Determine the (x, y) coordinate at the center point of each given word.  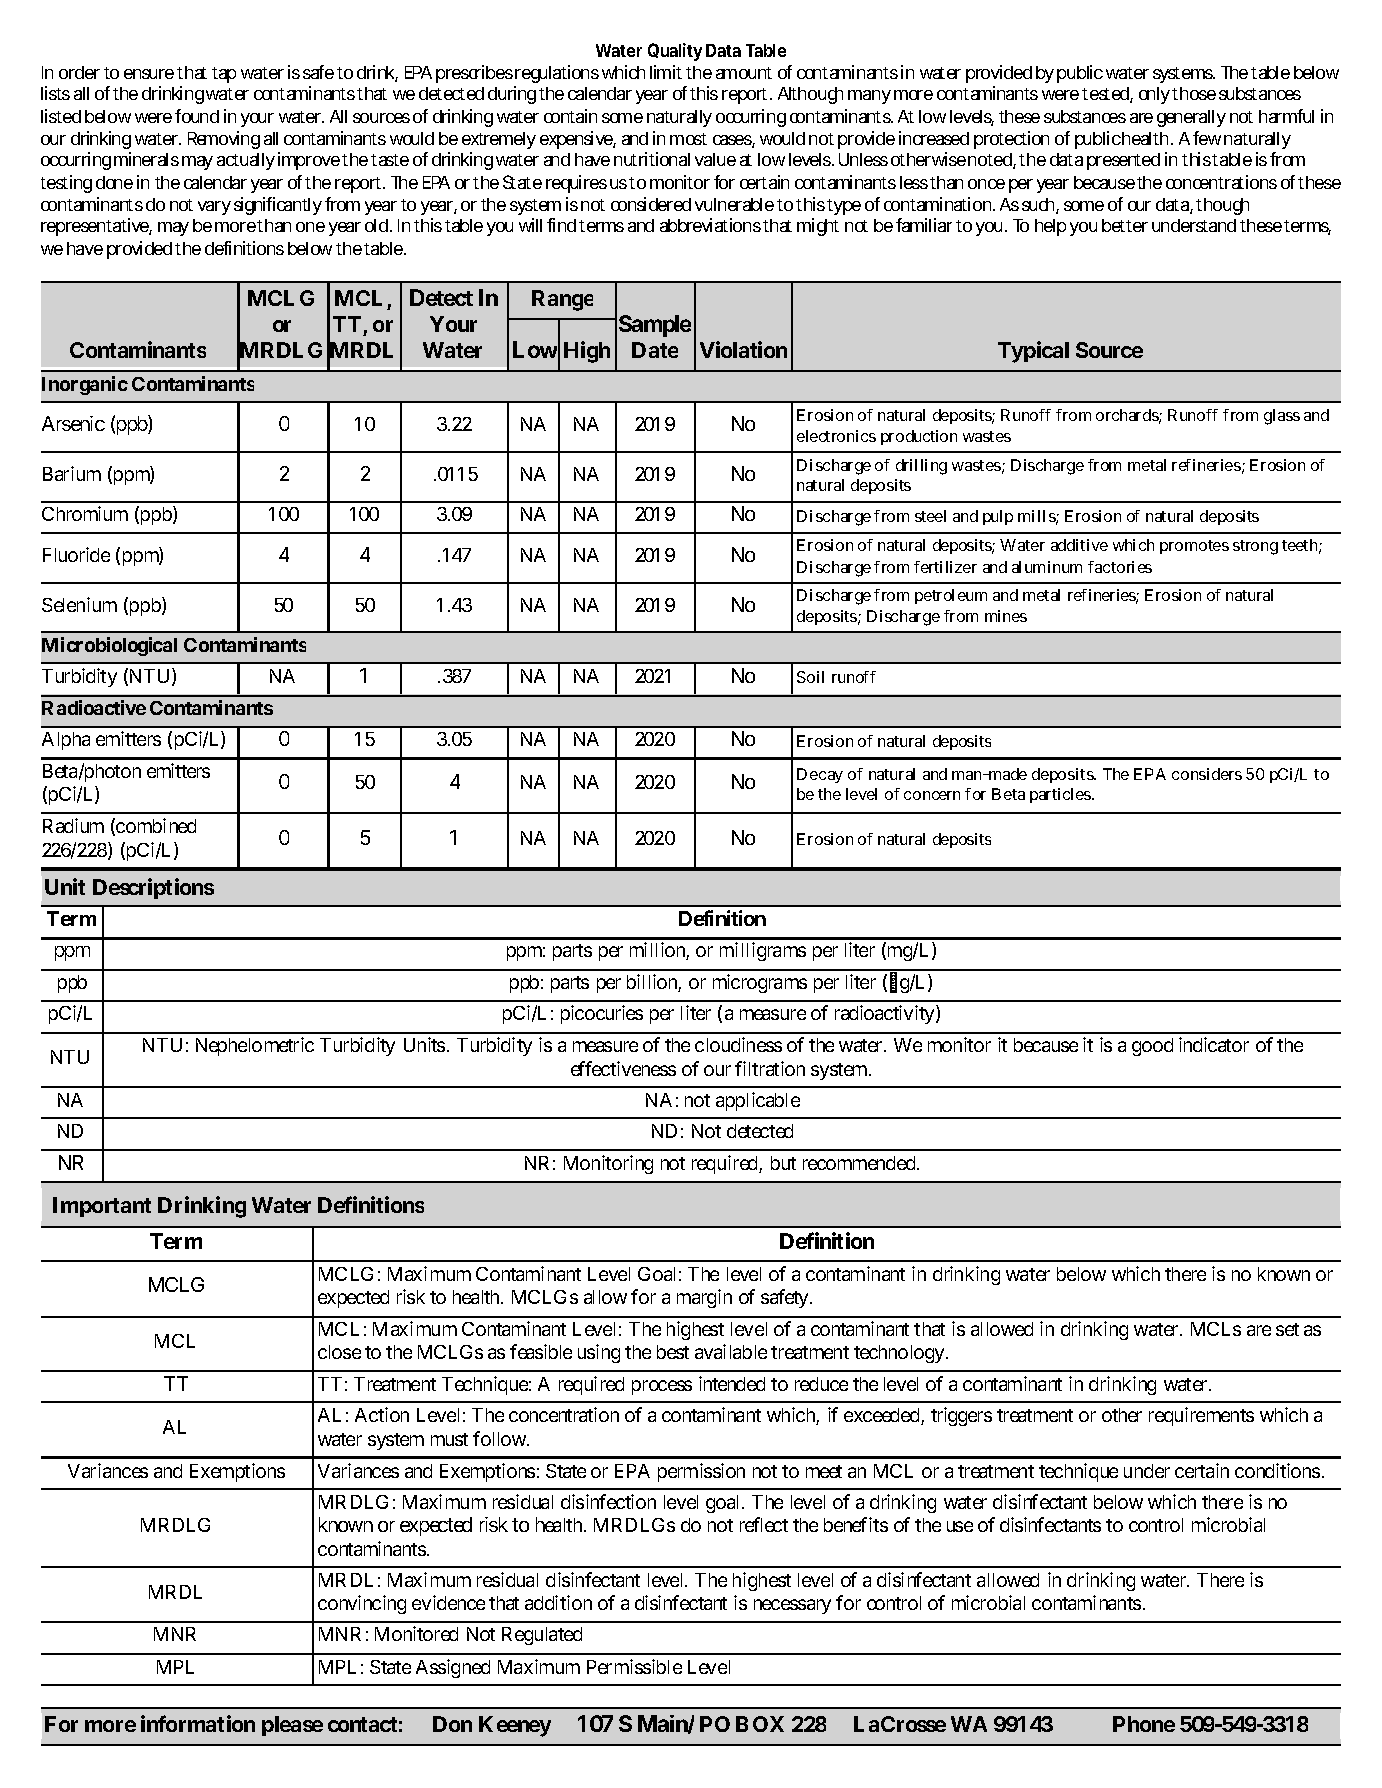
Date (655, 350)
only (1156, 95)
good (1152, 1047)
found (197, 116)
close (339, 1352)
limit (666, 72)
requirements (1201, 1416)
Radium (73, 825)
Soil (810, 677)
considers (1207, 774)
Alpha (66, 741)
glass (1282, 417)
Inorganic (85, 385)
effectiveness (623, 1068)
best (673, 1352)
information (198, 1723)
